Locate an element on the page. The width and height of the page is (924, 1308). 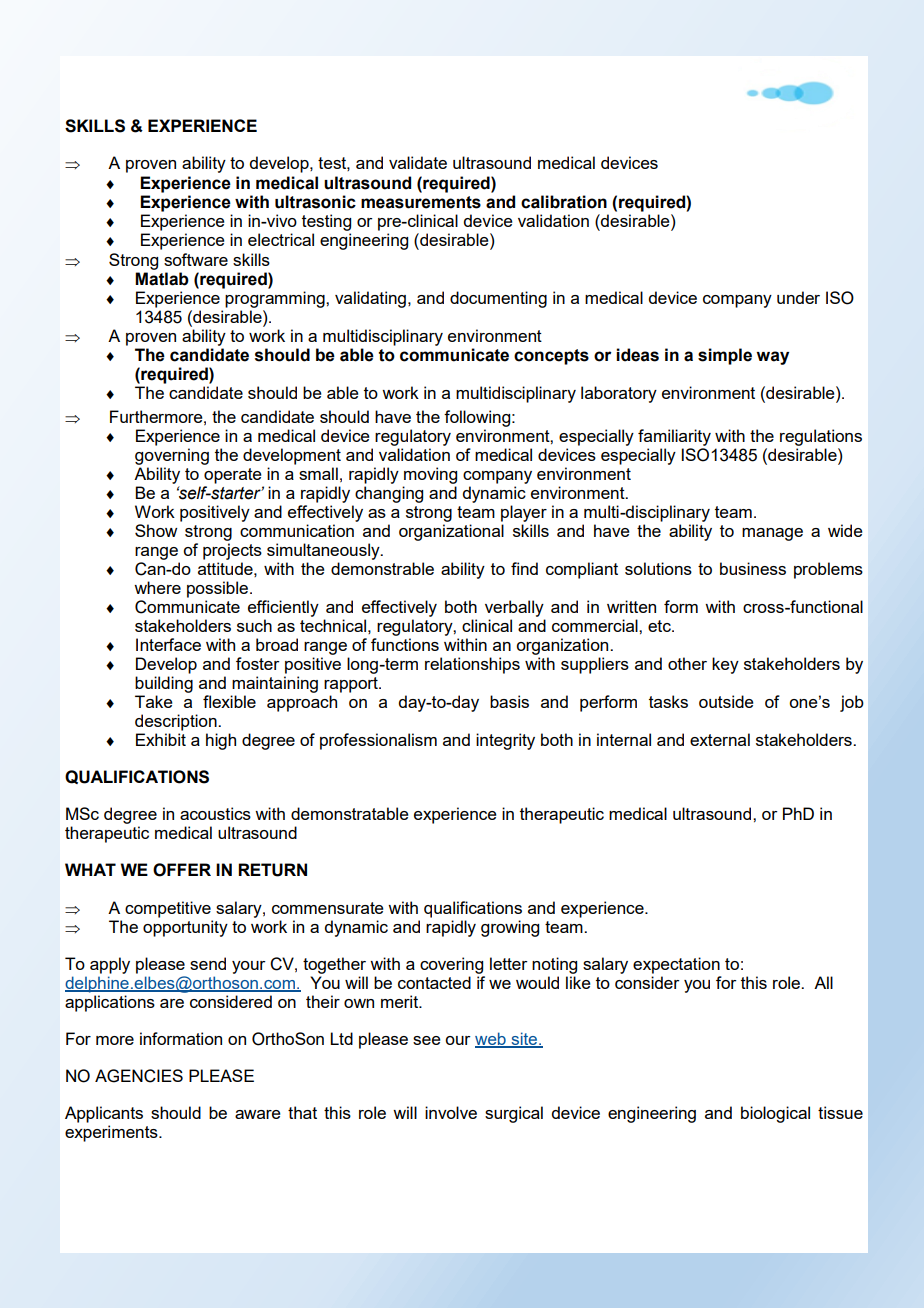
measurements is located at coordinates (421, 202).
